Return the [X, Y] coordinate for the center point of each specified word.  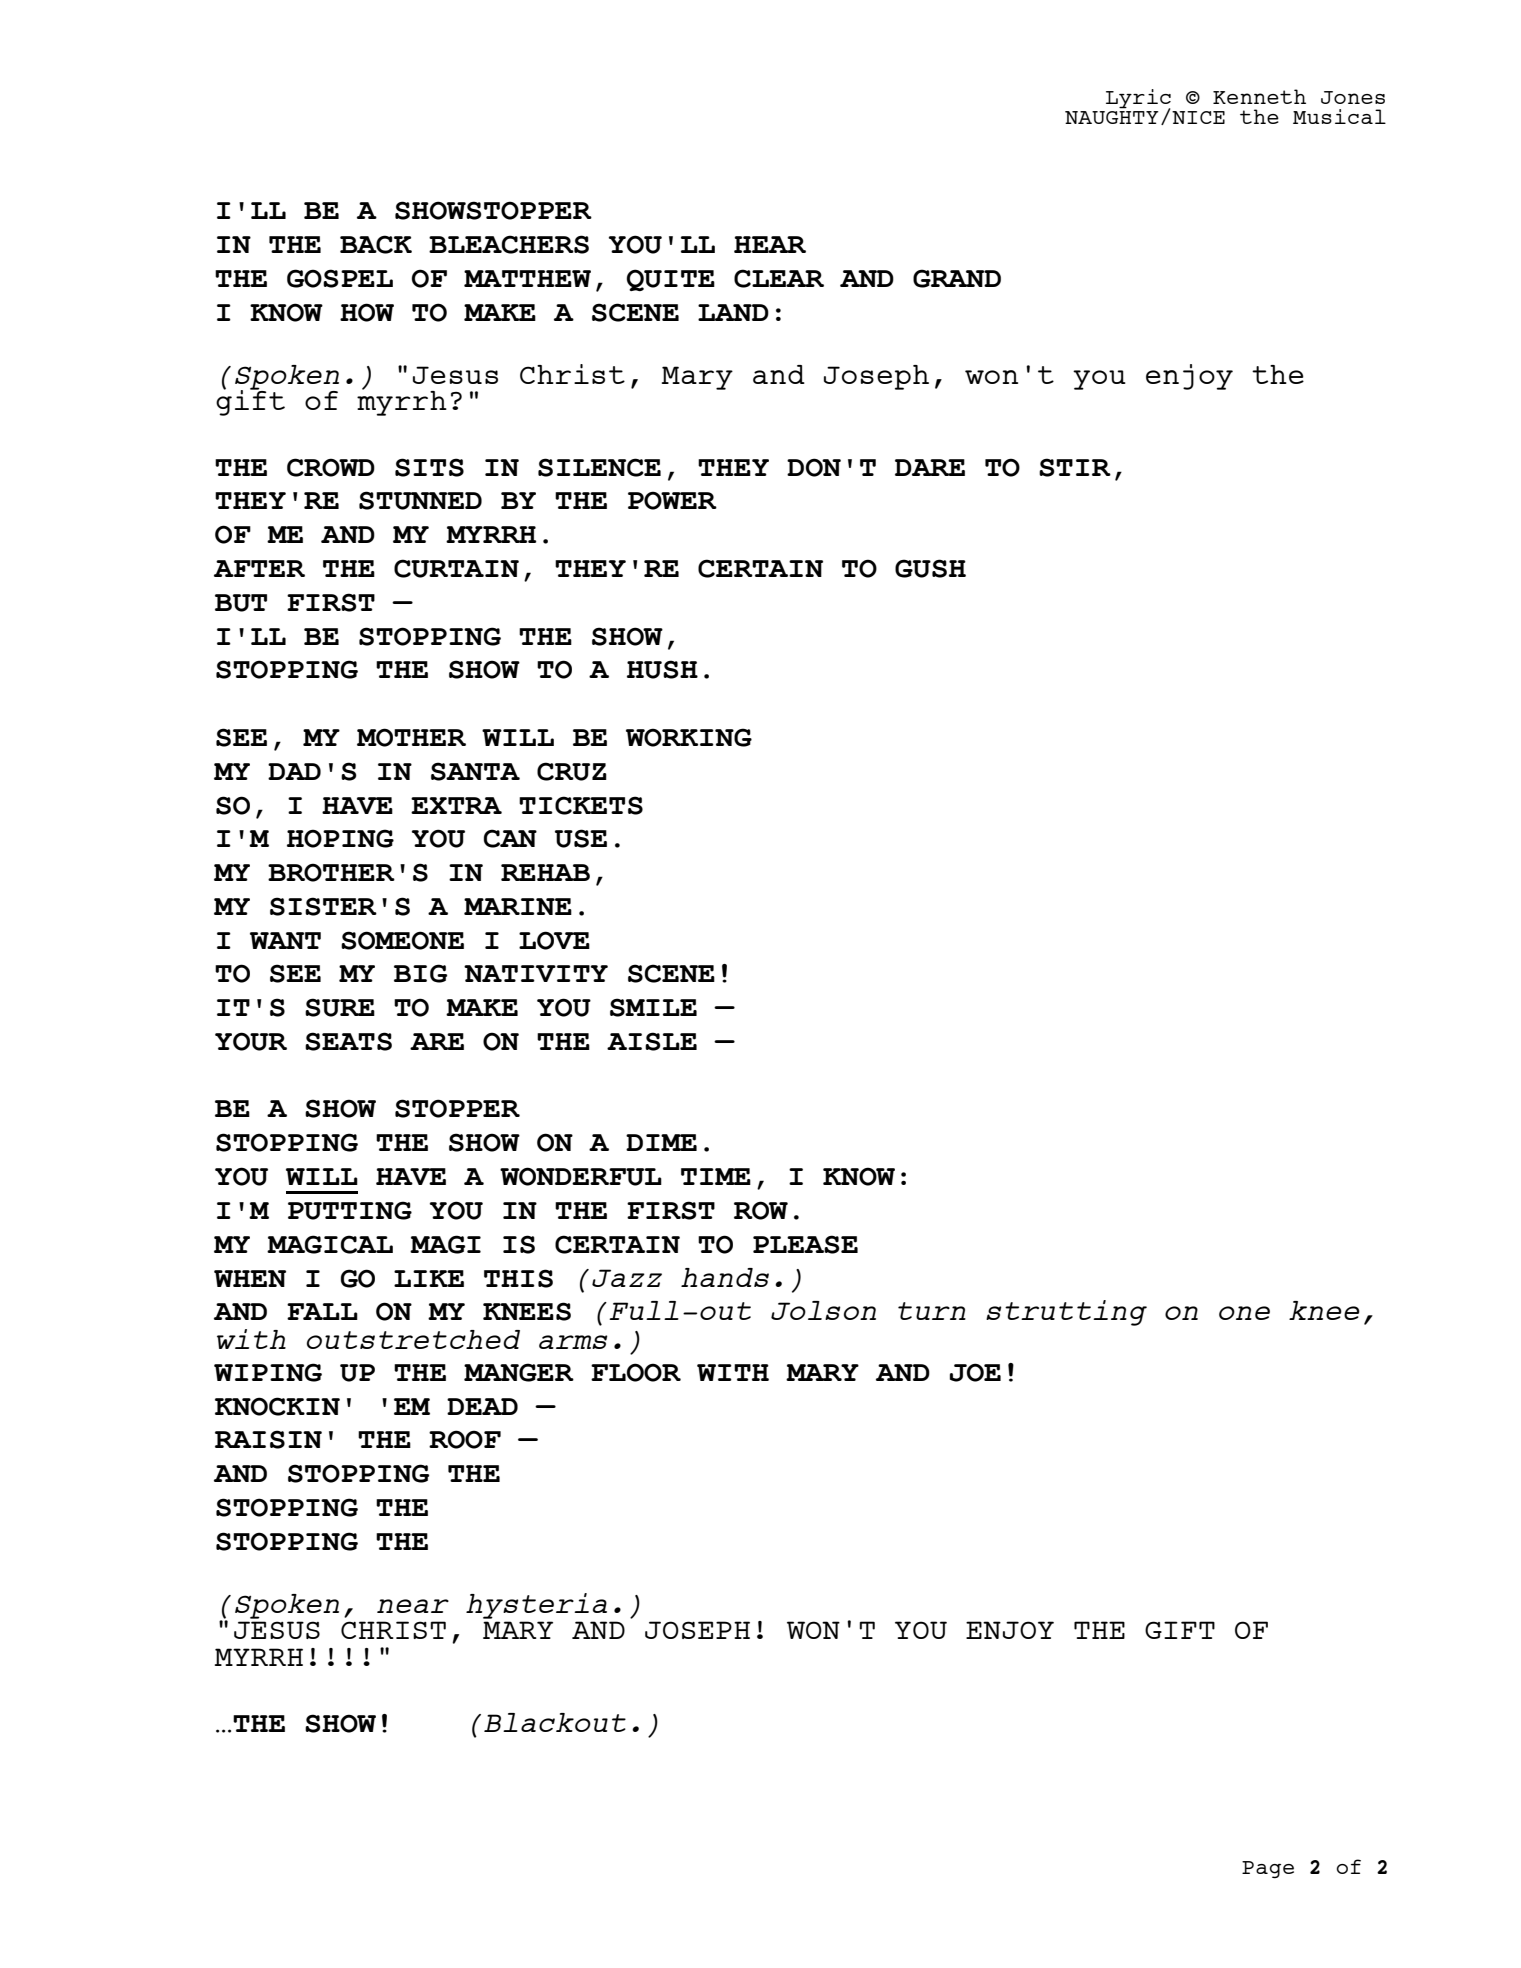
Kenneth [1259, 96]
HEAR [770, 244]
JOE [975, 1372]
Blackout [555, 1722]
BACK [376, 244]
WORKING [689, 737]
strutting [1066, 1313]
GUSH [930, 568]
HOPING [340, 838]
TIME [716, 1176]
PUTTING [350, 1210]
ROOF [465, 1439]
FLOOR [636, 1372]
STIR [1075, 467]
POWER [672, 500]
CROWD [331, 467]
